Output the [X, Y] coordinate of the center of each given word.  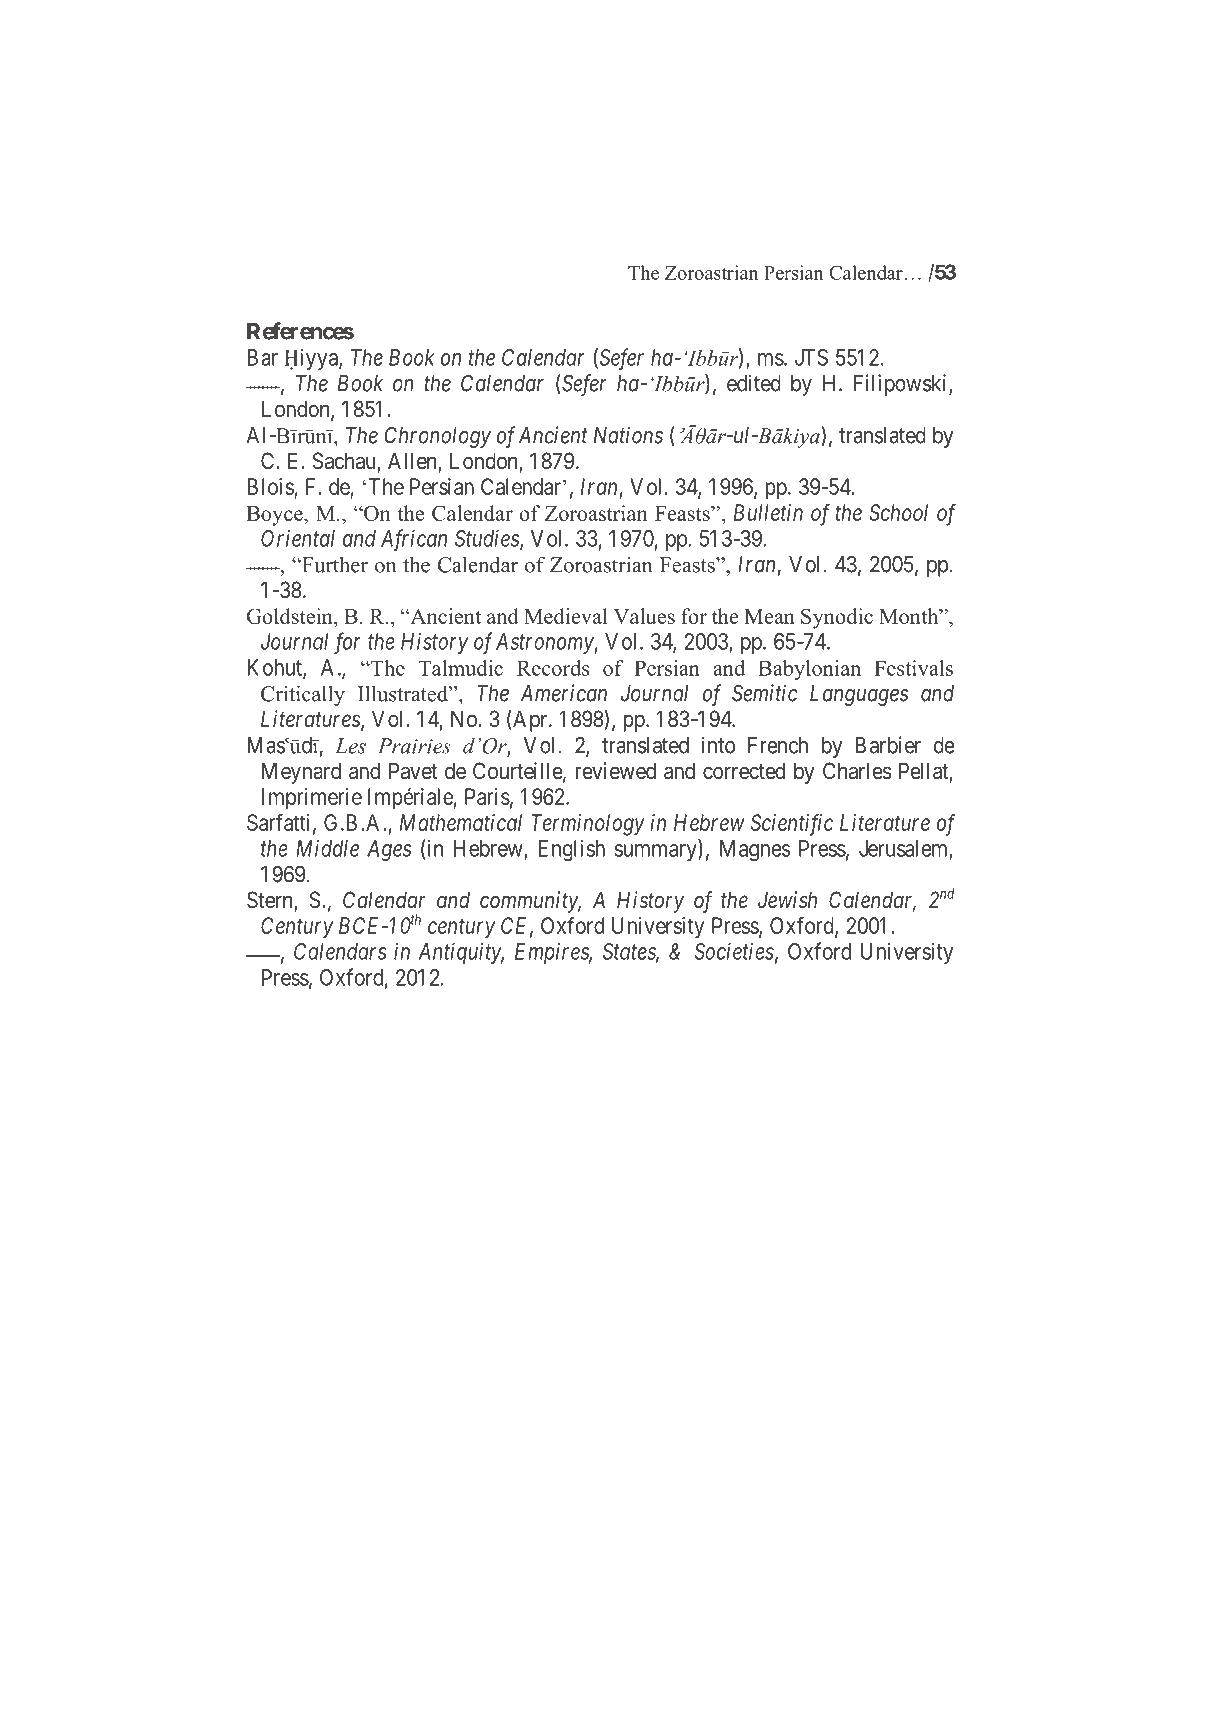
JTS [811, 357]
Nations [628, 435]
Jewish [787, 900]
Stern [271, 901]
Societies [734, 951]
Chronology [438, 437]
